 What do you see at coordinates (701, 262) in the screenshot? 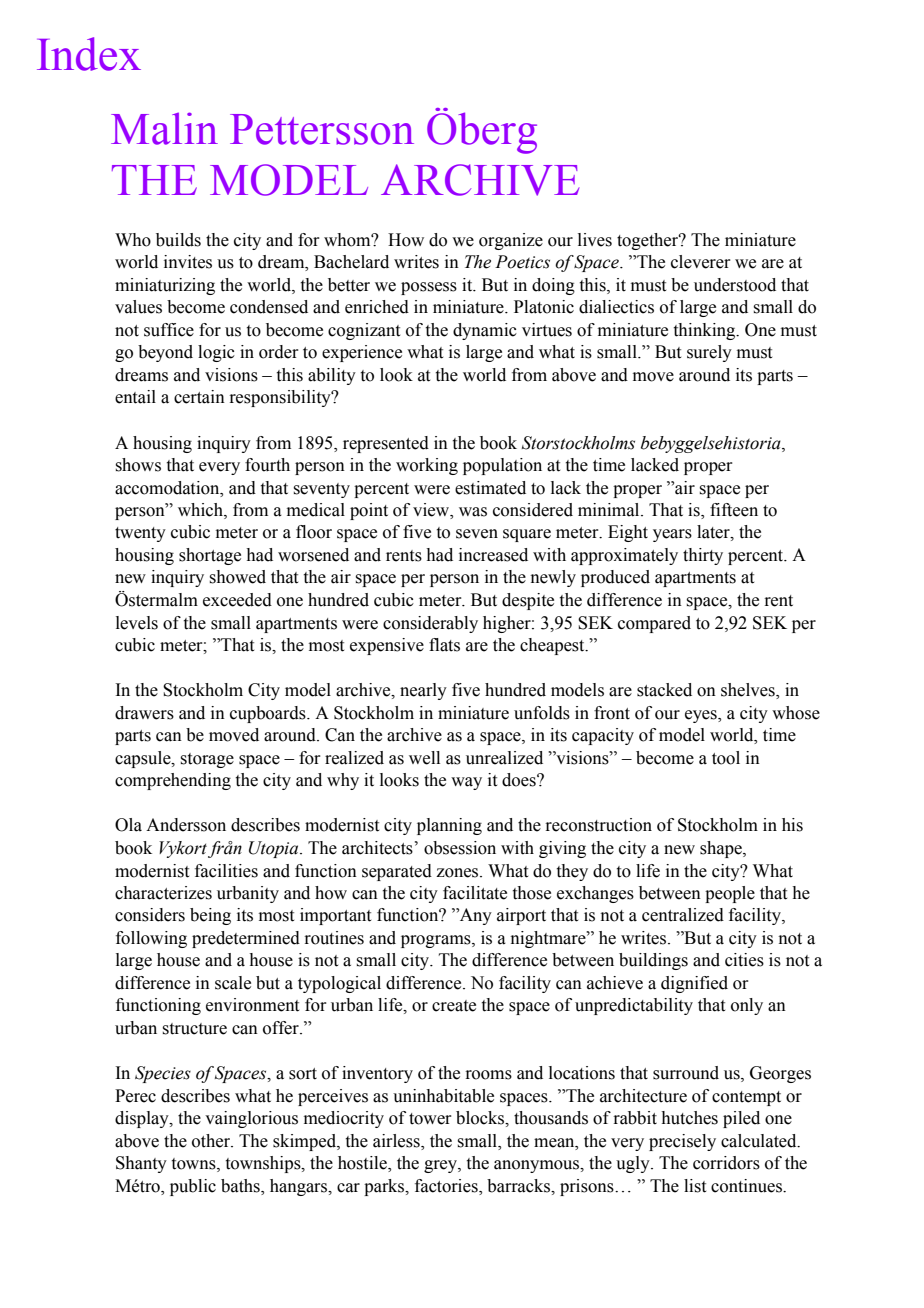
I see `cleverer` at bounding box center [701, 262].
